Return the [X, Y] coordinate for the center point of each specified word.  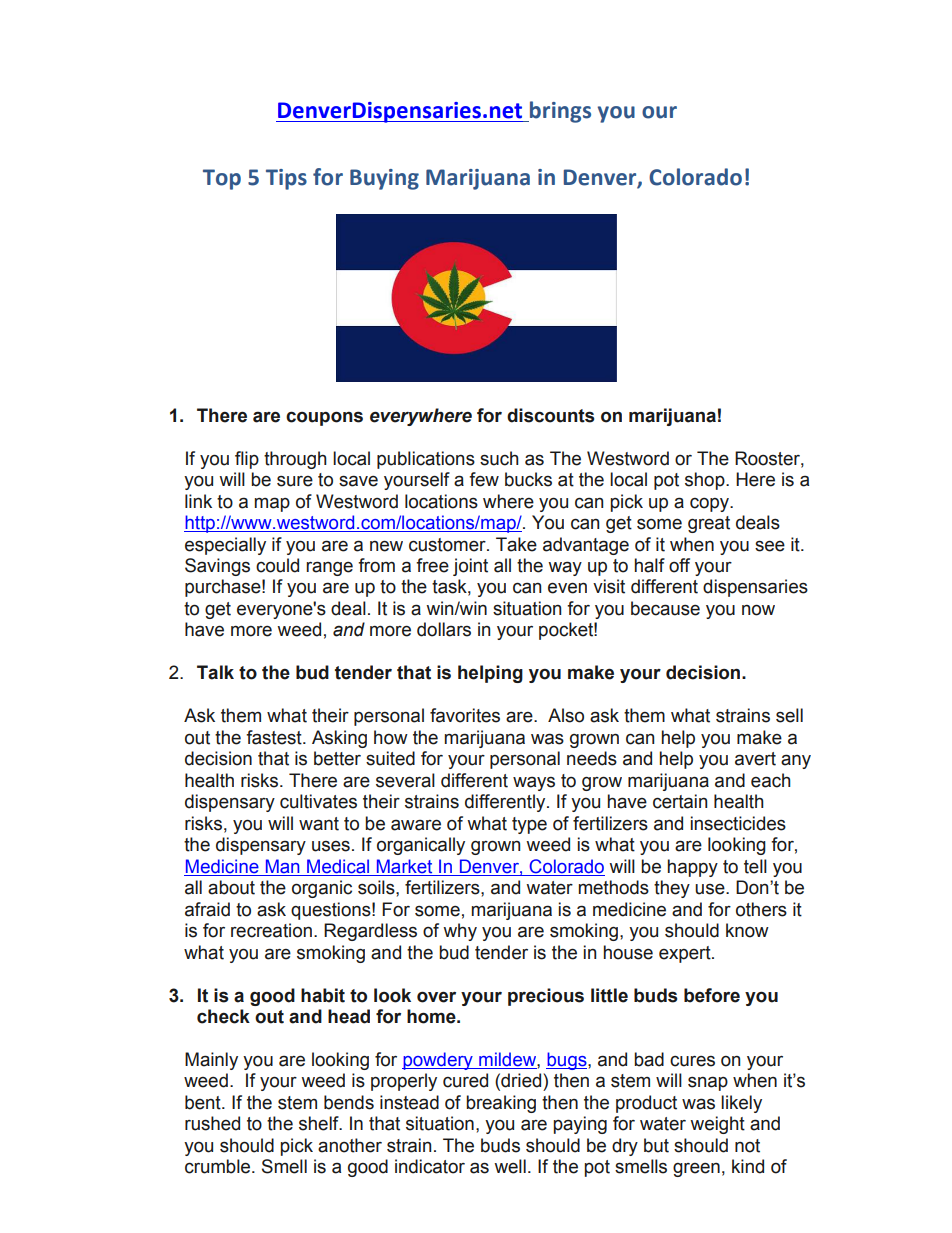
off [679, 565]
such [499, 458]
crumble [219, 1166]
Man [283, 866]
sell [789, 715]
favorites [465, 715]
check [223, 1016]
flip [247, 460]
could [277, 565]
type [529, 825]
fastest [275, 737]
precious [546, 997]
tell [755, 866]
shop [706, 481]
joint [470, 567]
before [712, 995]
